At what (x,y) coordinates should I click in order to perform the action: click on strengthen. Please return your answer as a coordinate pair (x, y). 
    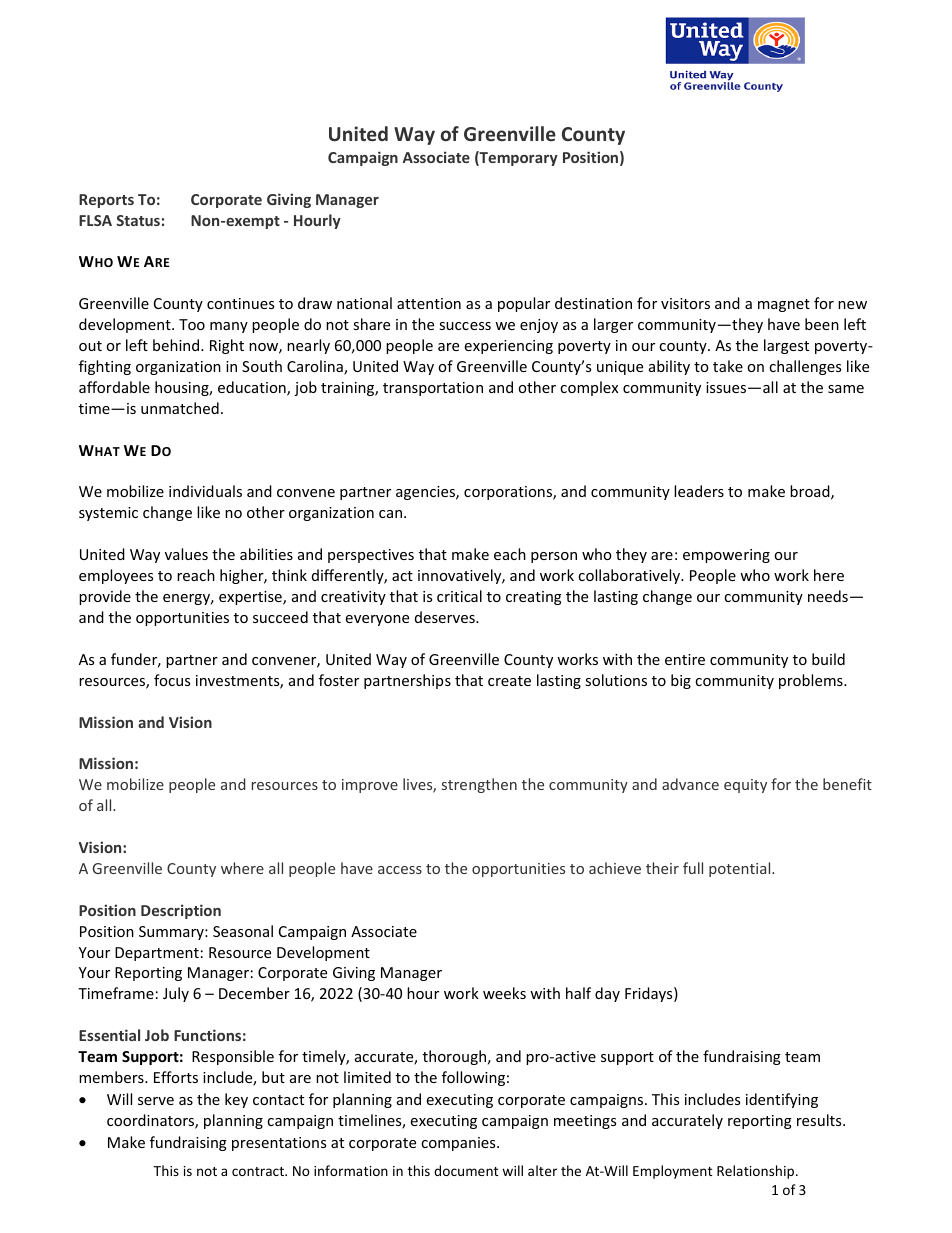
    Looking at the image, I should click on (479, 785).
